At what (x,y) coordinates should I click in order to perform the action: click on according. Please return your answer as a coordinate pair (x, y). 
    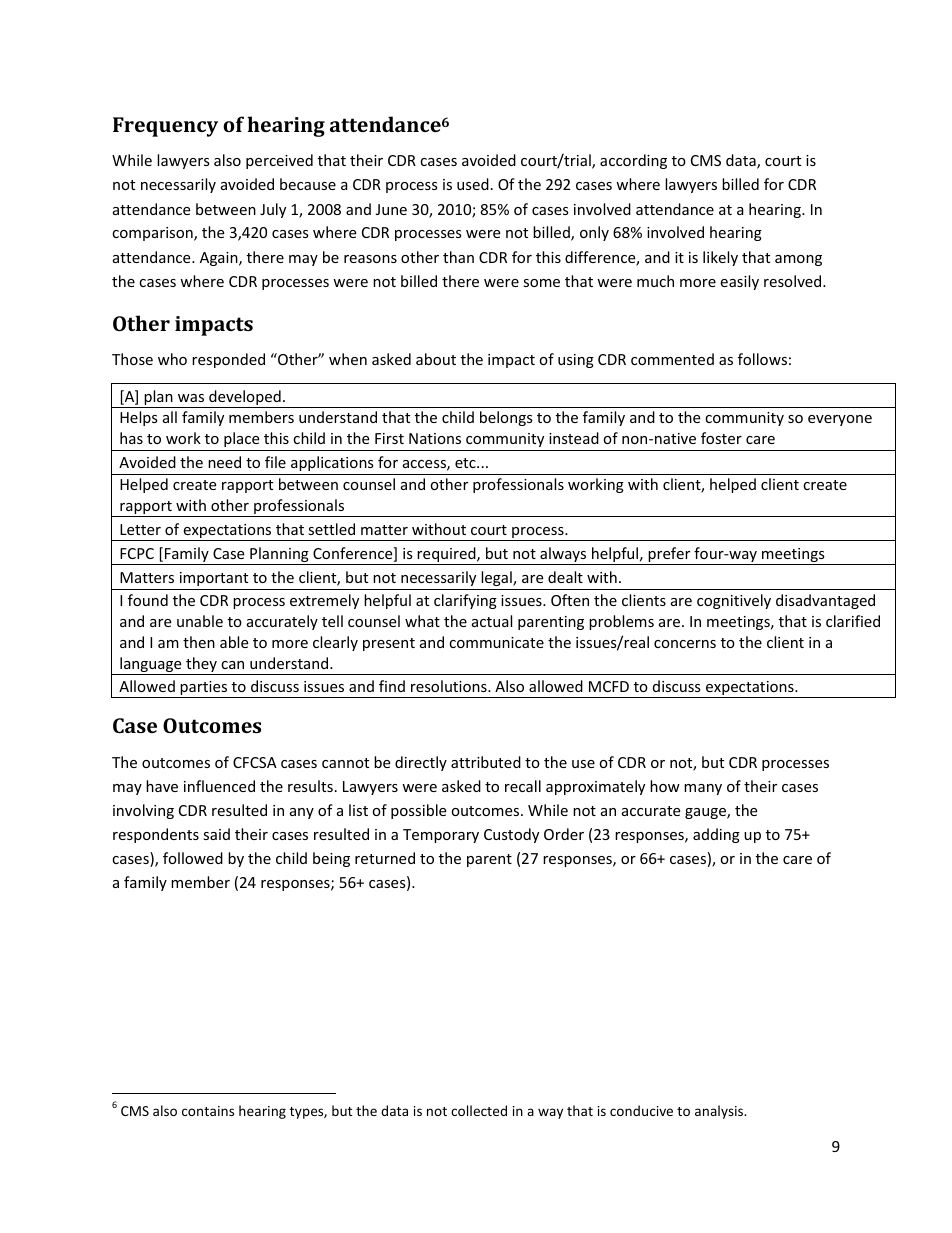
    Looking at the image, I should click on (633, 161).
